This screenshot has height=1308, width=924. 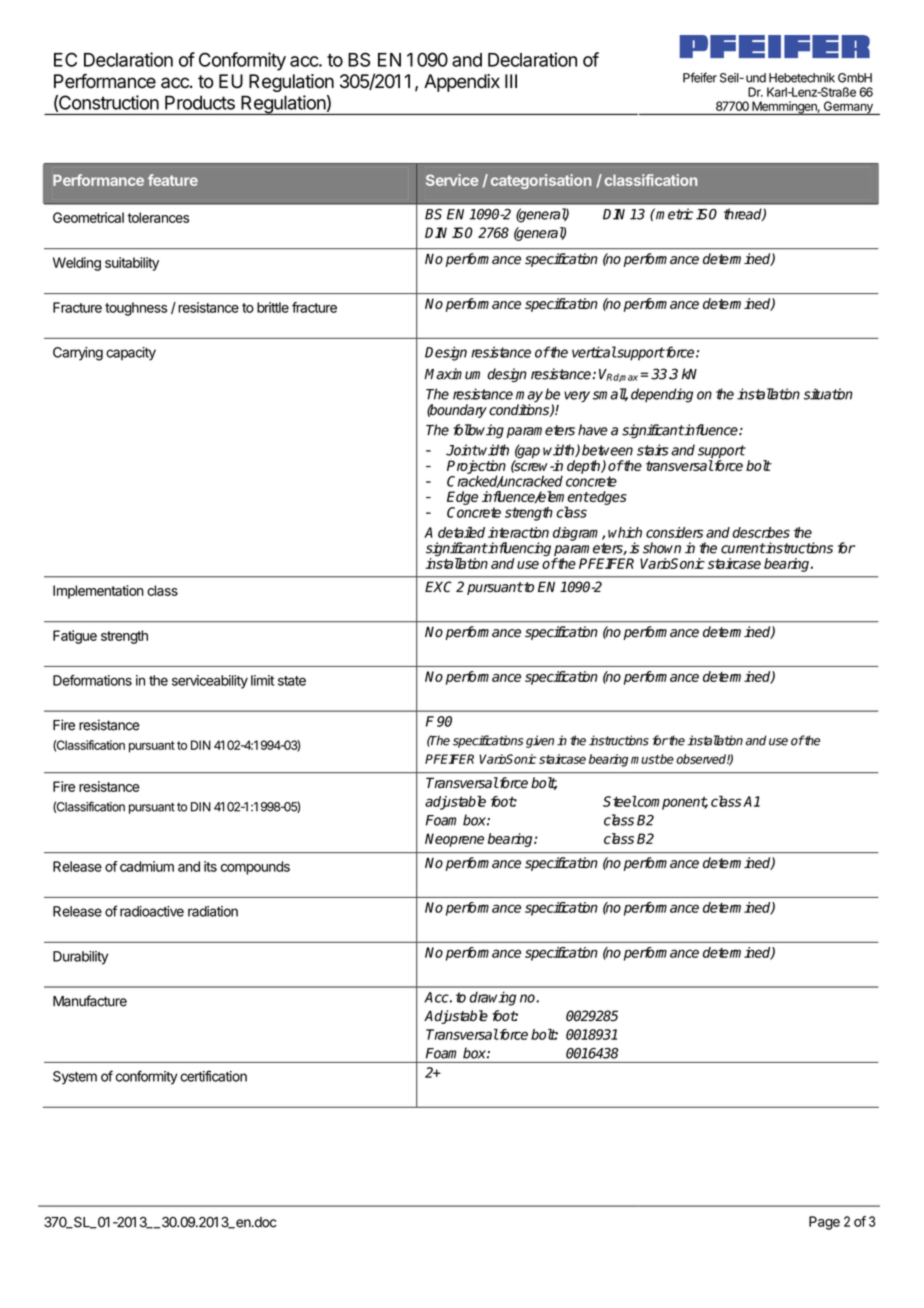 I want to click on certification, so click(x=213, y=1076).
